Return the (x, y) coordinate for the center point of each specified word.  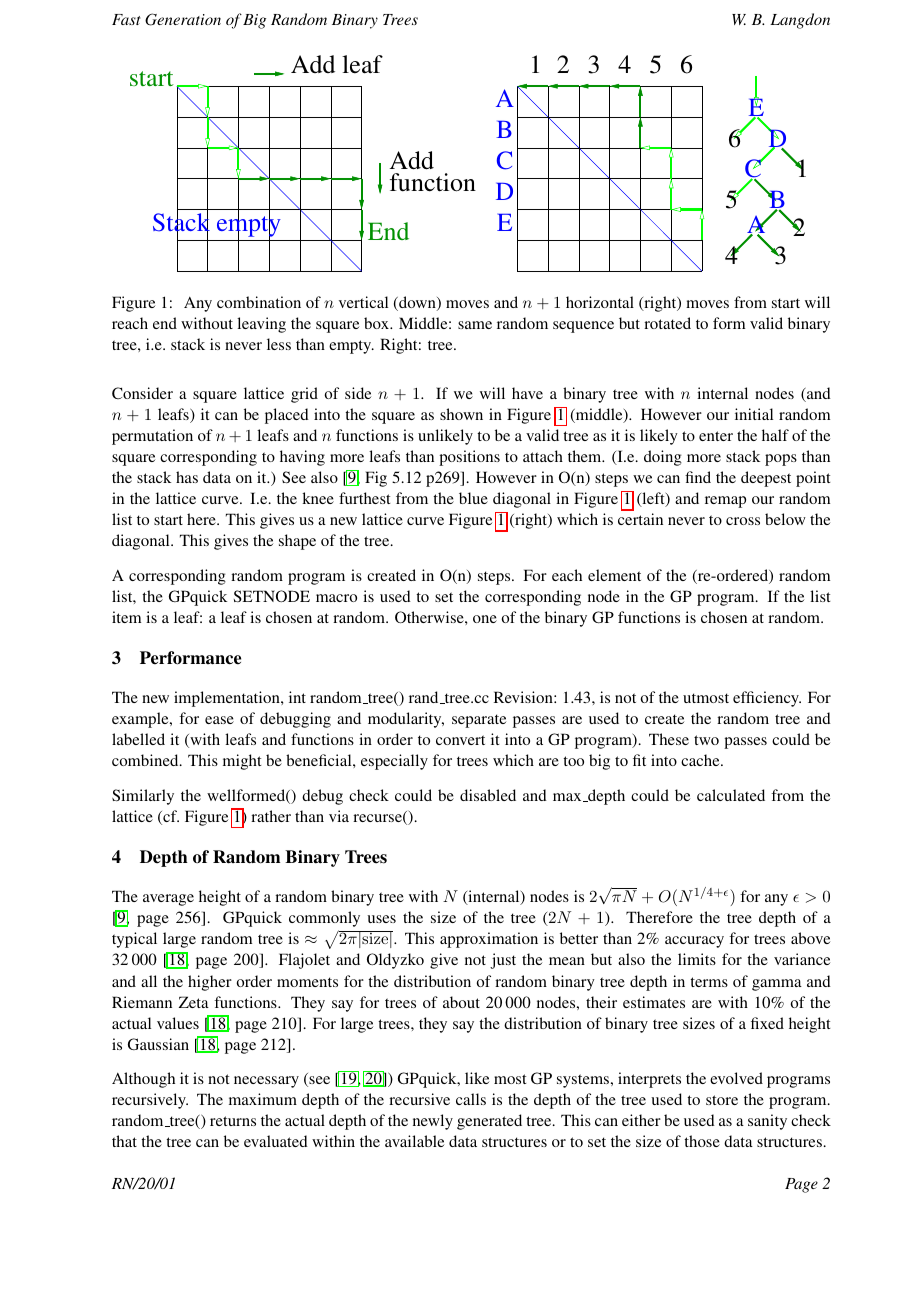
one (485, 619)
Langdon (800, 21)
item (126, 617)
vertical (363, 302)
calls (471, 1099)
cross (743, 521)
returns (233, 1121)
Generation (183, 19)
